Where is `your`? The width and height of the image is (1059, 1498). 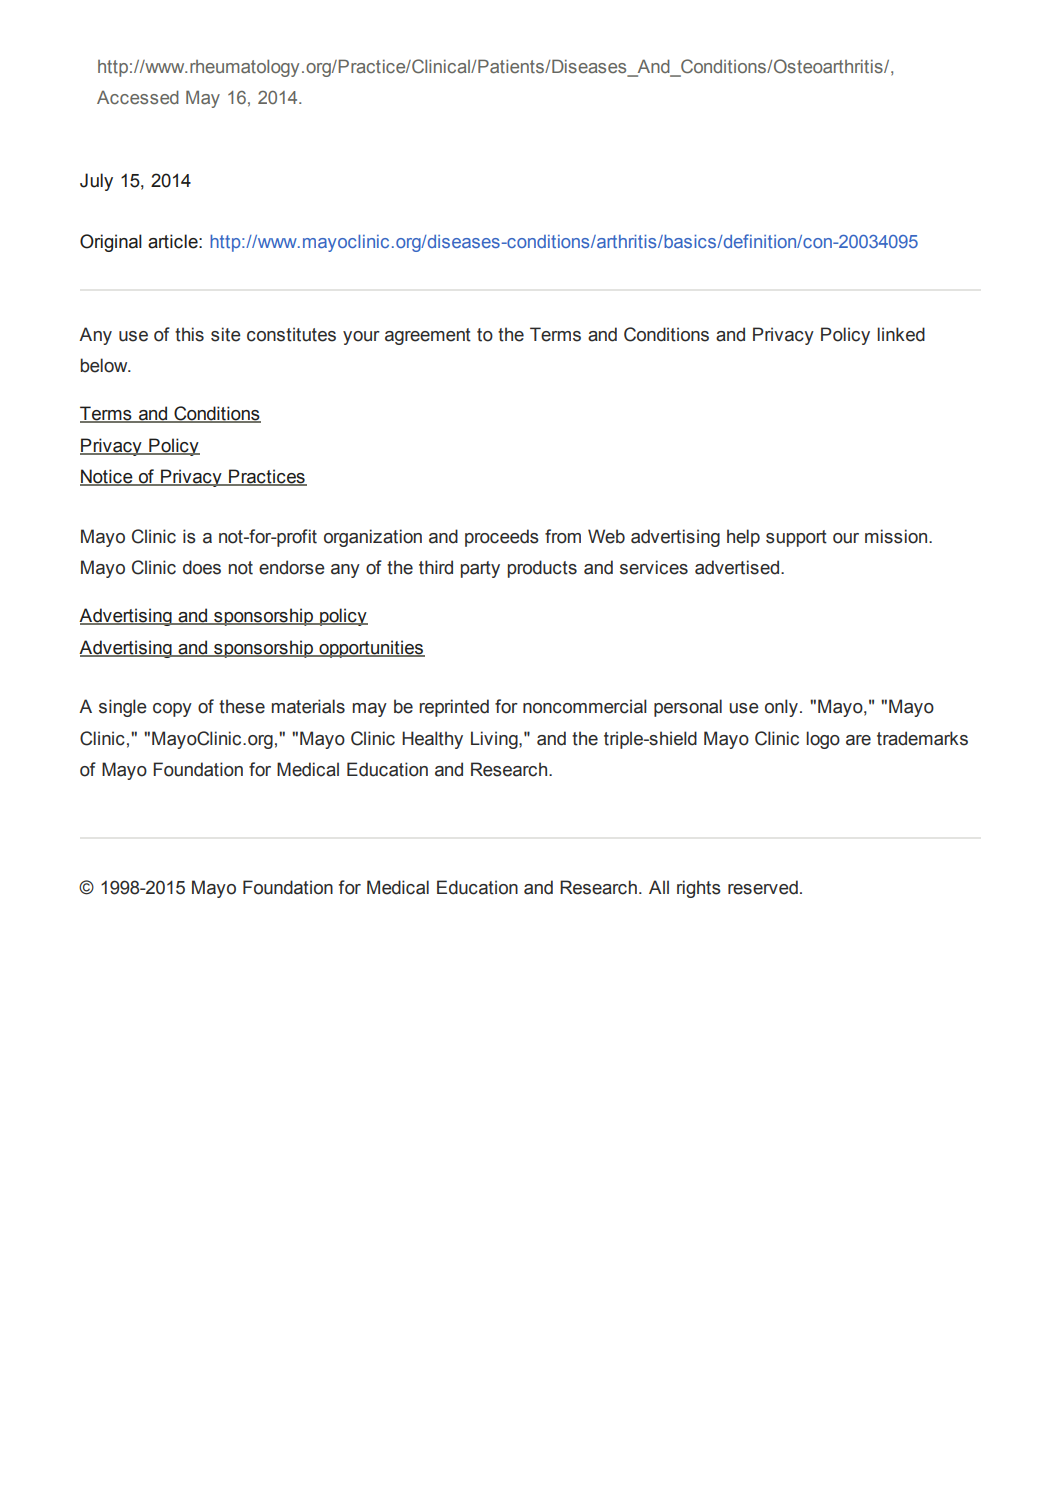
your is located at coordinates (361, 338).
